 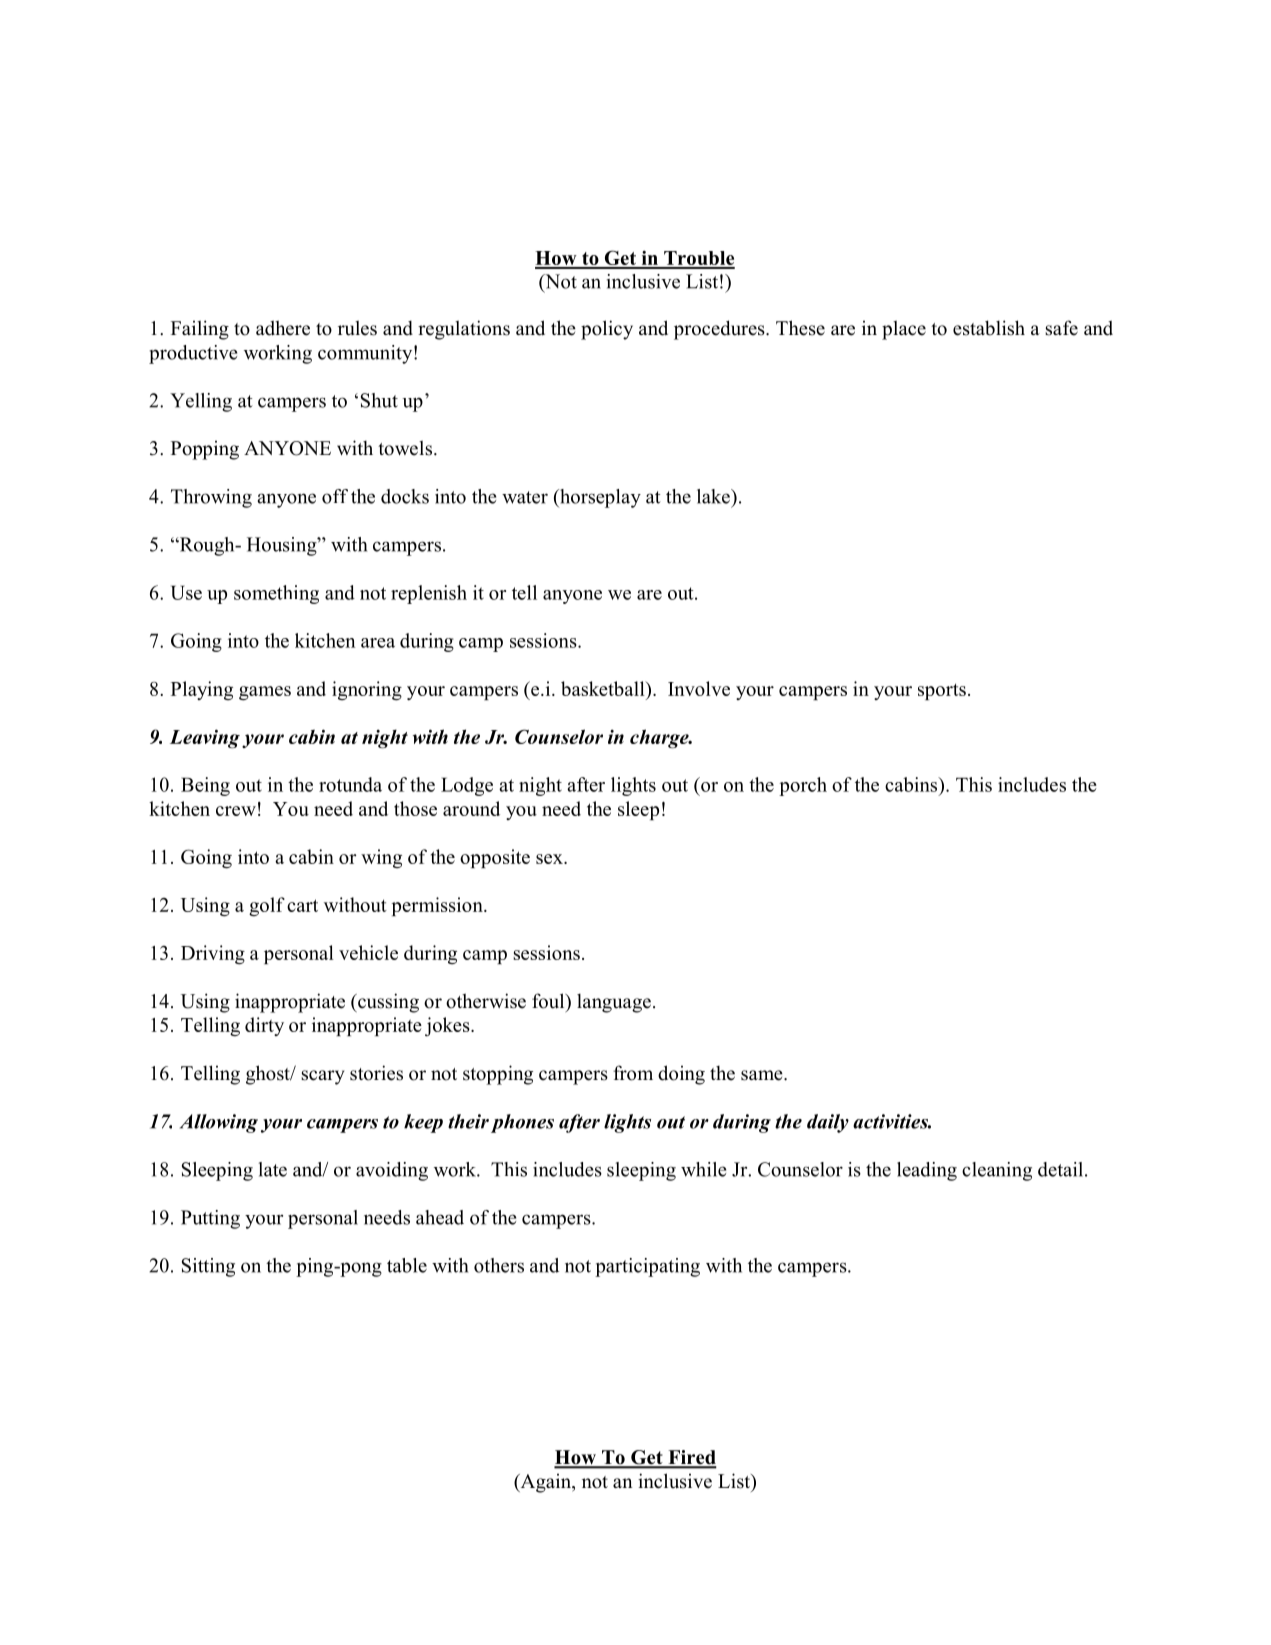 I want to click on policy, so click(x=607, y=330).
